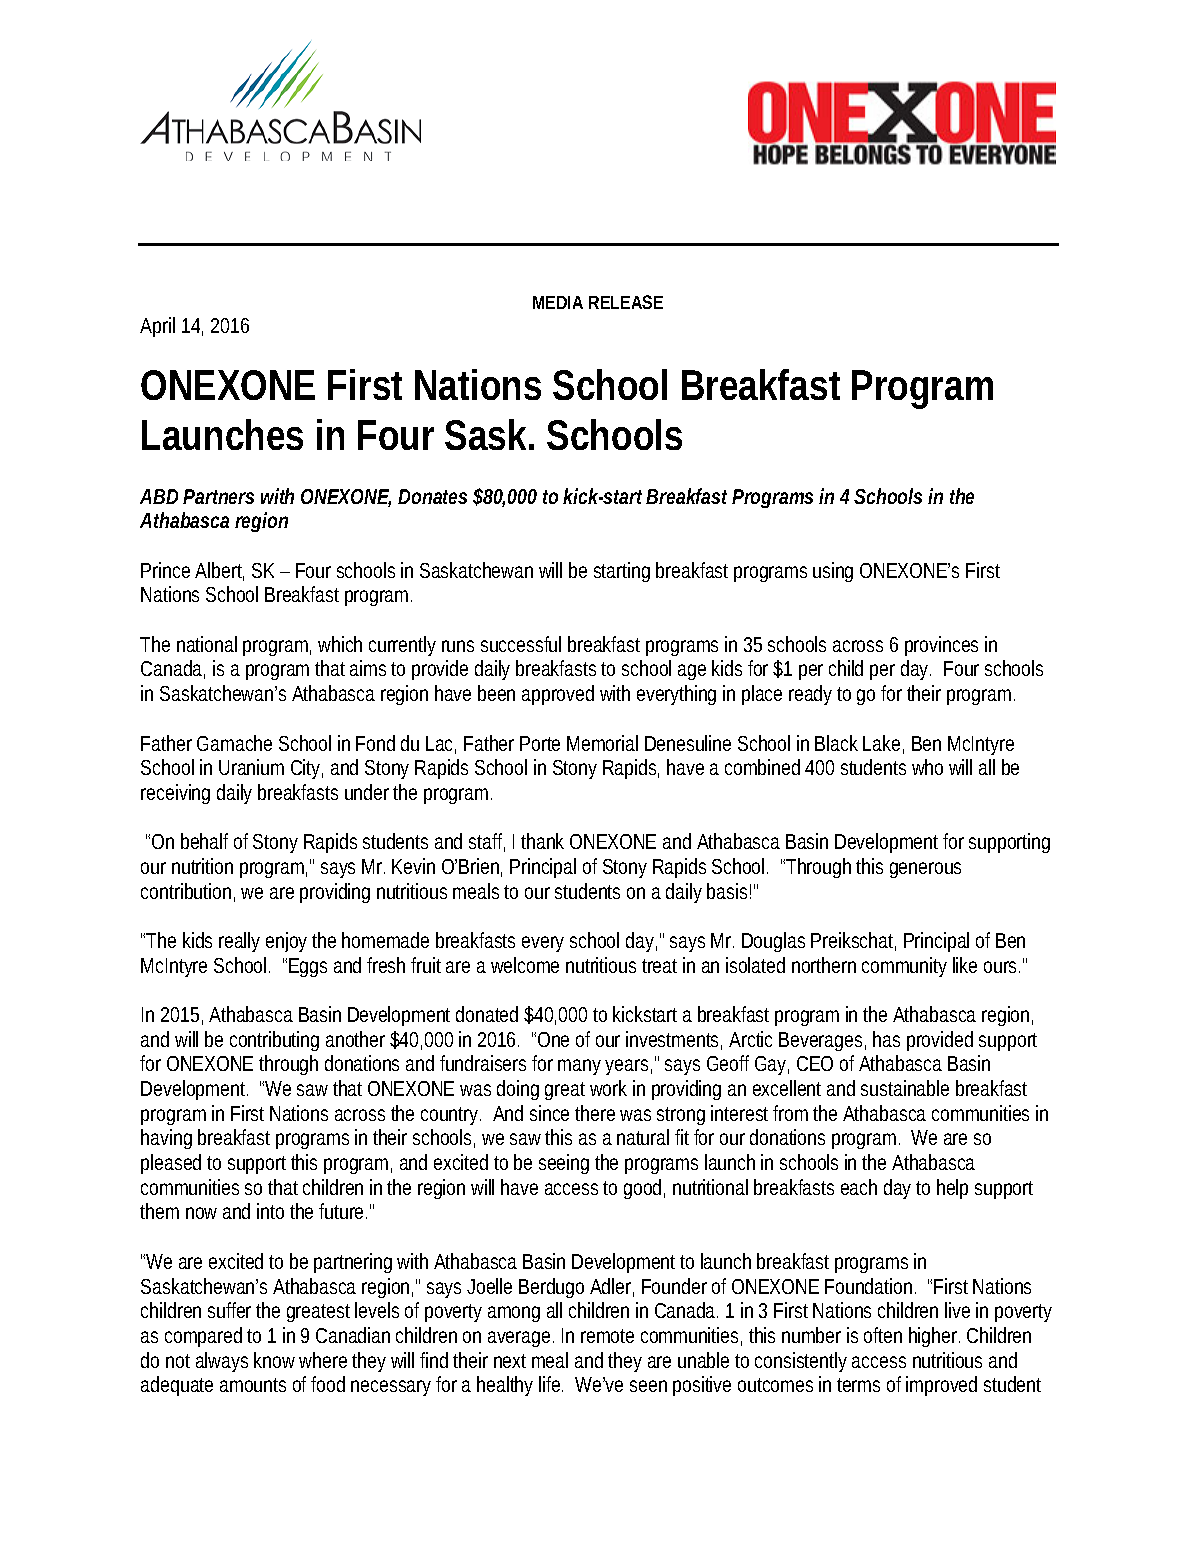 This document has height=1549, width=1197. Describe the element at coordinates (157, 327) in the document. I see `April` at that location.
